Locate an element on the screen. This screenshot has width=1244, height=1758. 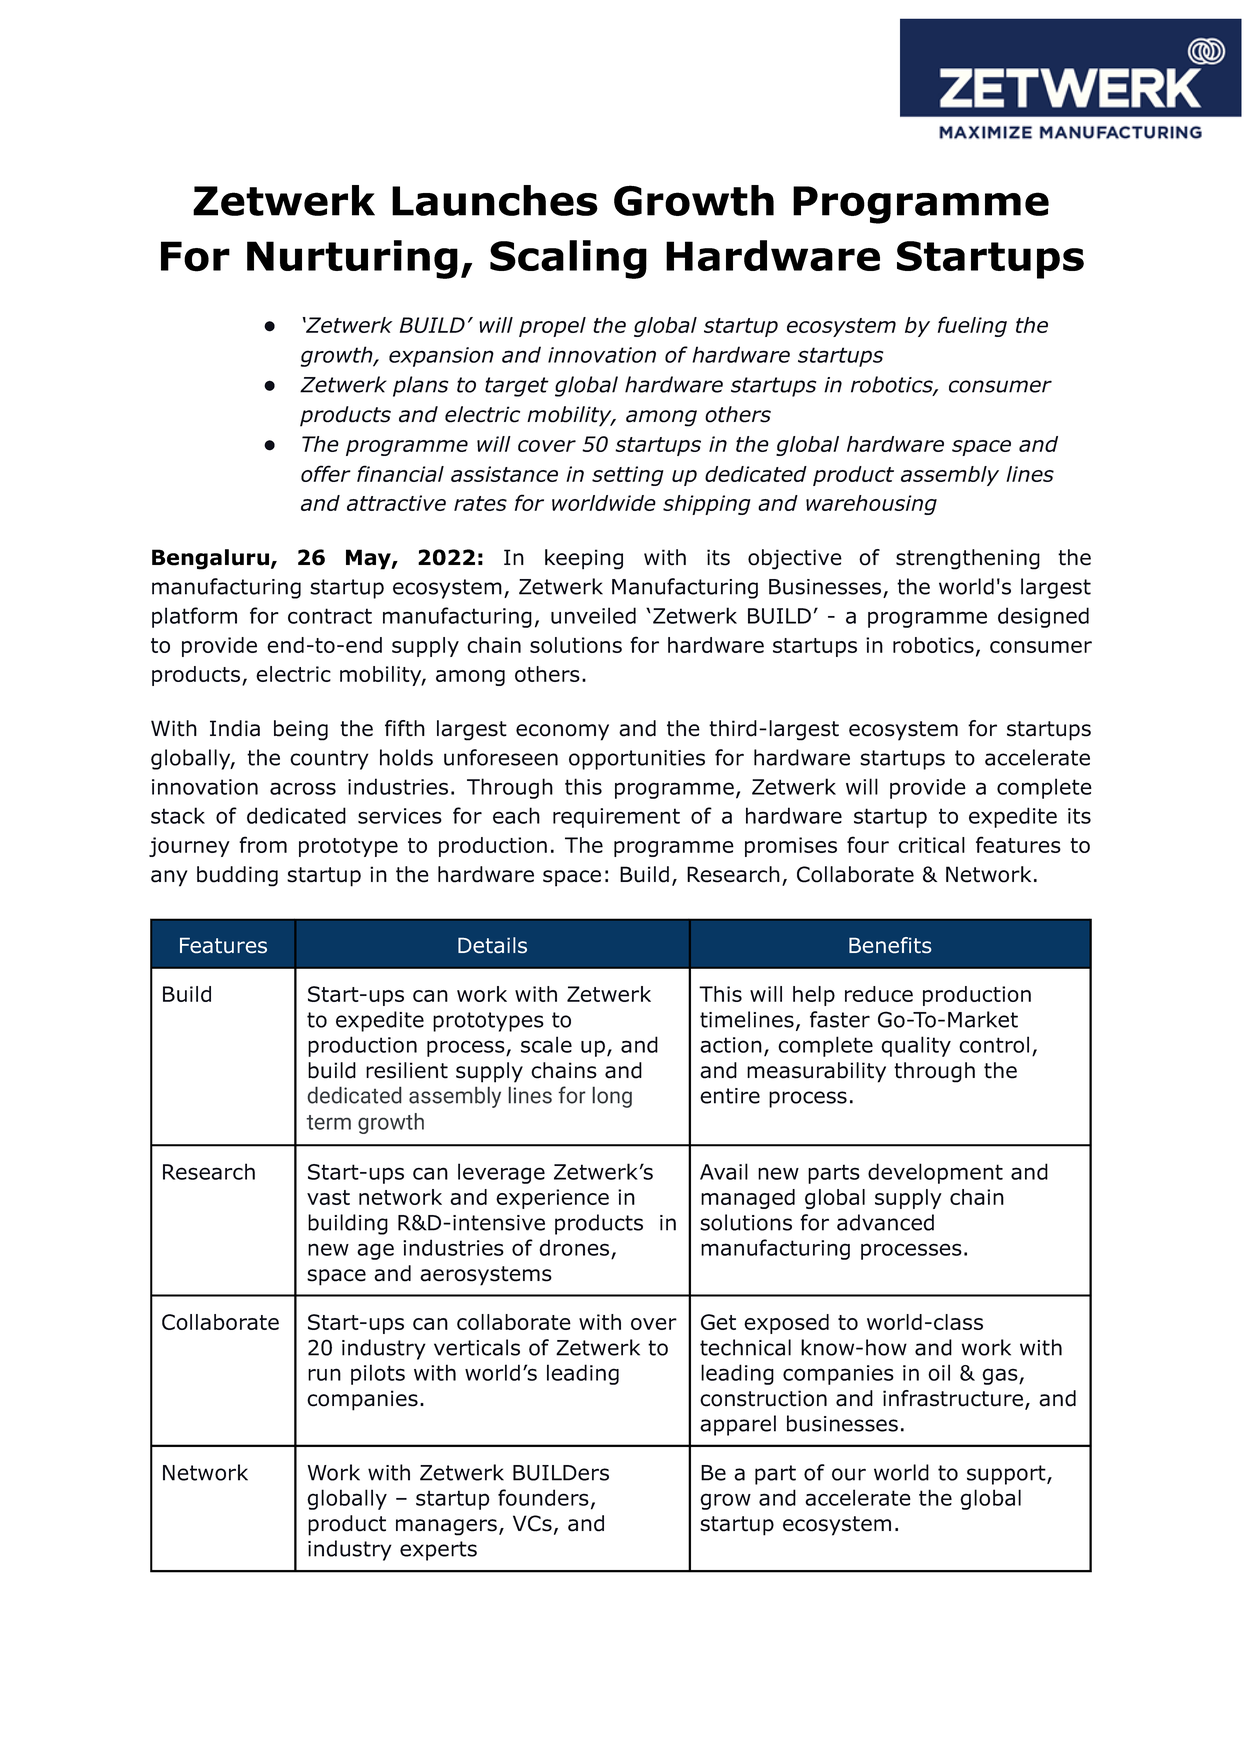
Nurturing is located at coordinates (352, 259).
